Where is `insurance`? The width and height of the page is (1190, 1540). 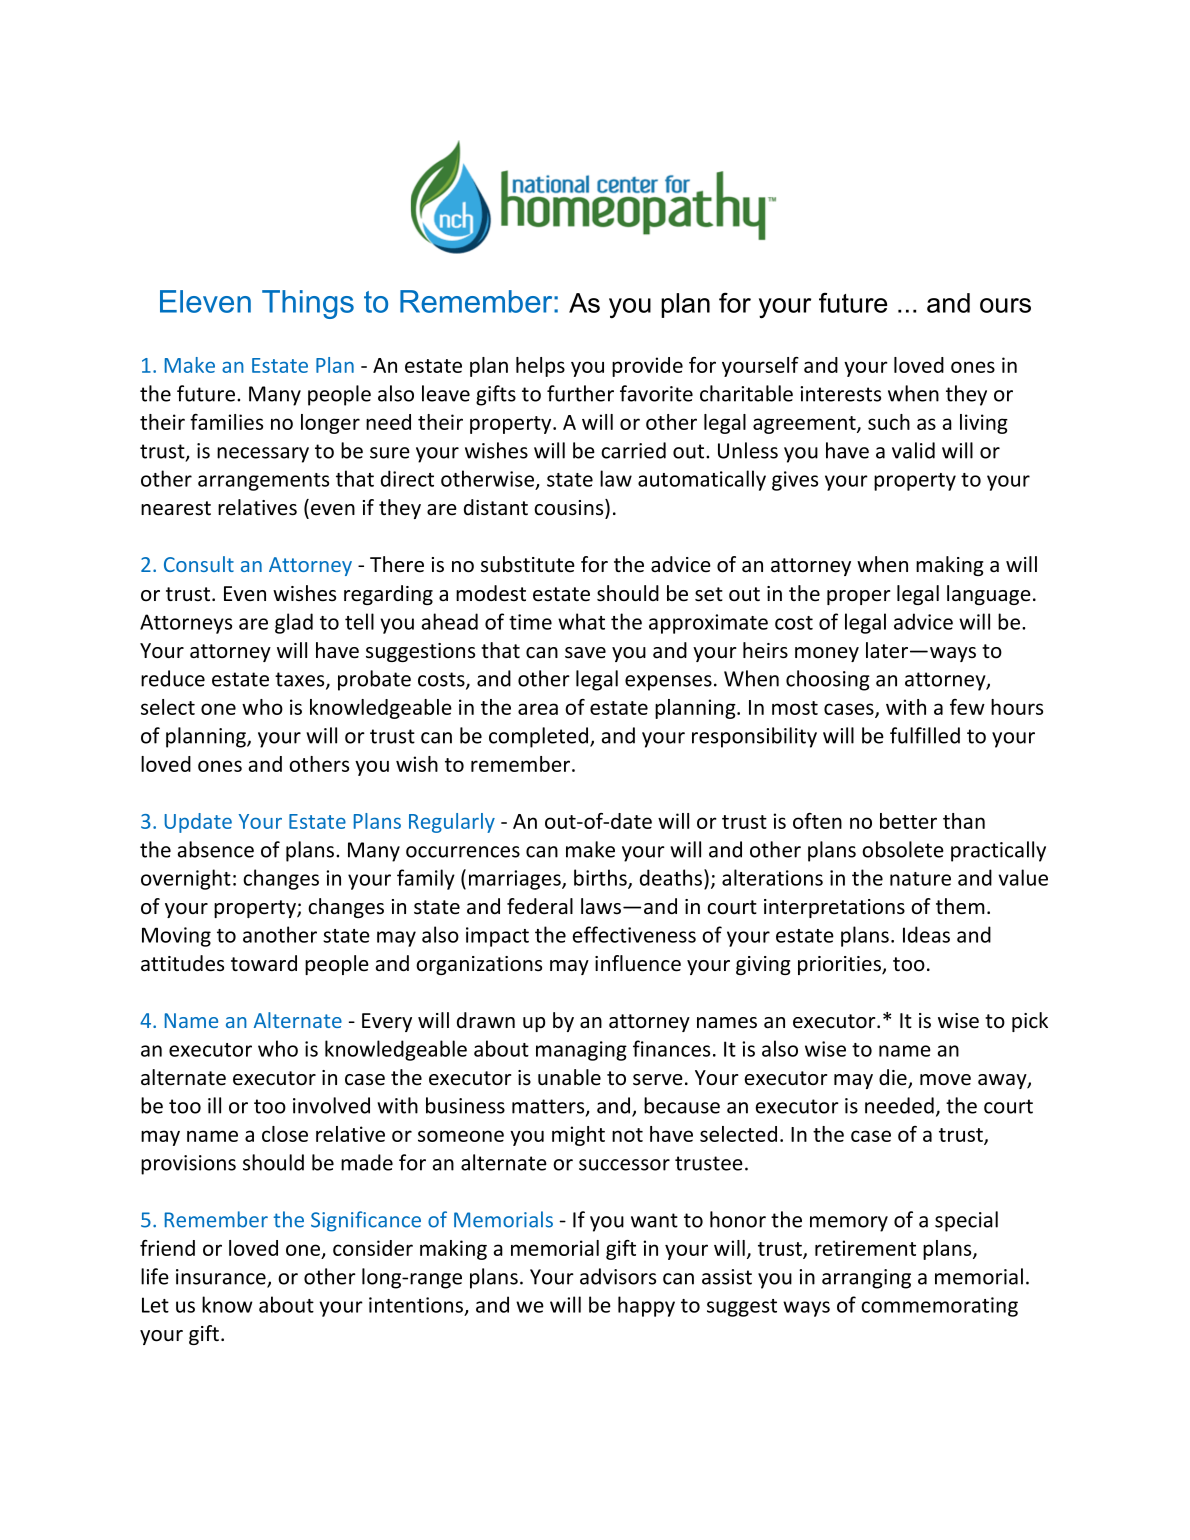 insurance is located at coordinates (222, 1278).
